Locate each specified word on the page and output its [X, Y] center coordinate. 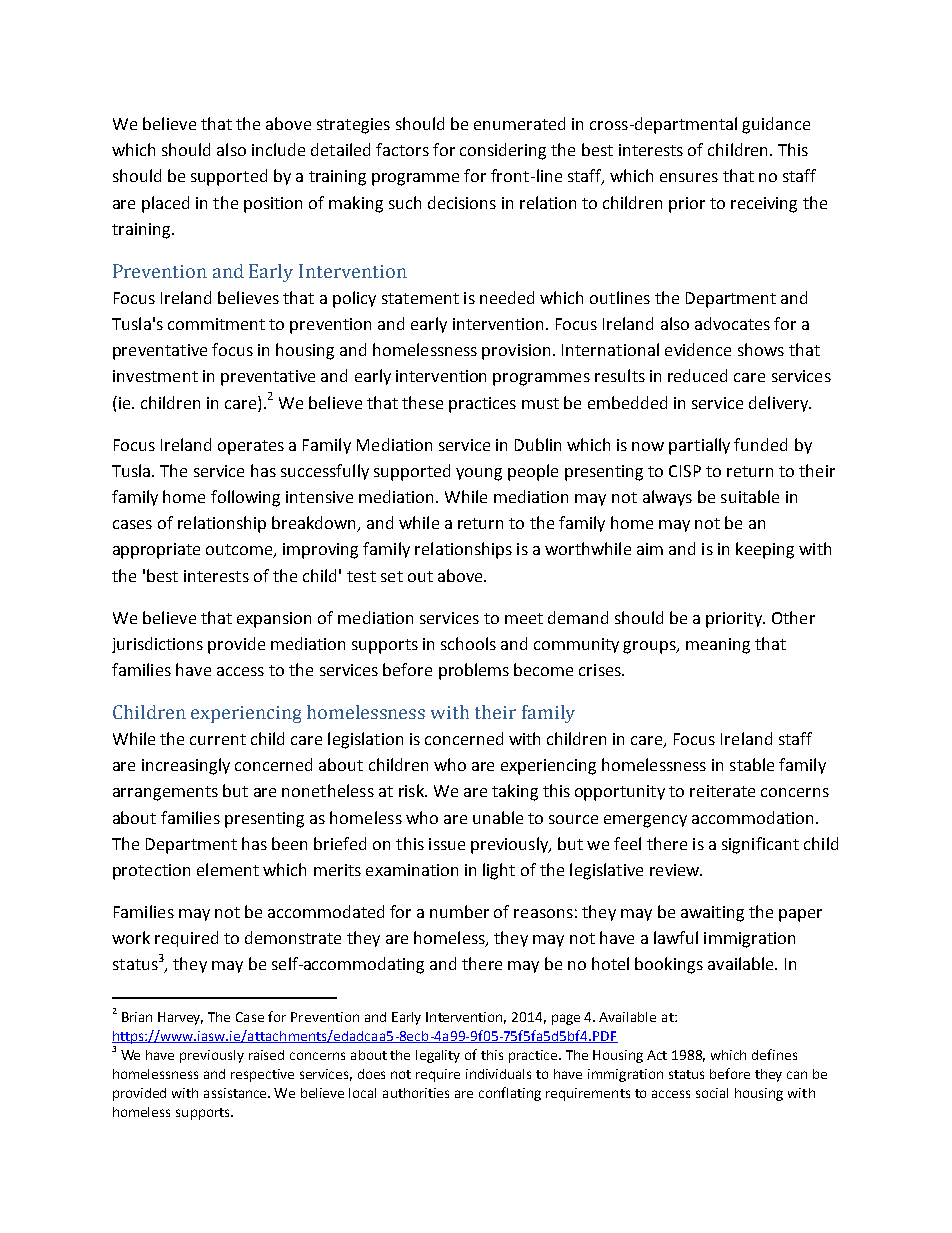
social [712, 1093]
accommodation [752, 817]
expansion [274, 620]
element [228, 869]
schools [468, 643]
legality [438, 1056]
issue [447, 844]
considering [503, 151]
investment [155, 376]
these [422, 402]
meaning [718, 646]
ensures [689, 177]
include [278, 149]
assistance [237, 1093]
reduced [697, 375]
